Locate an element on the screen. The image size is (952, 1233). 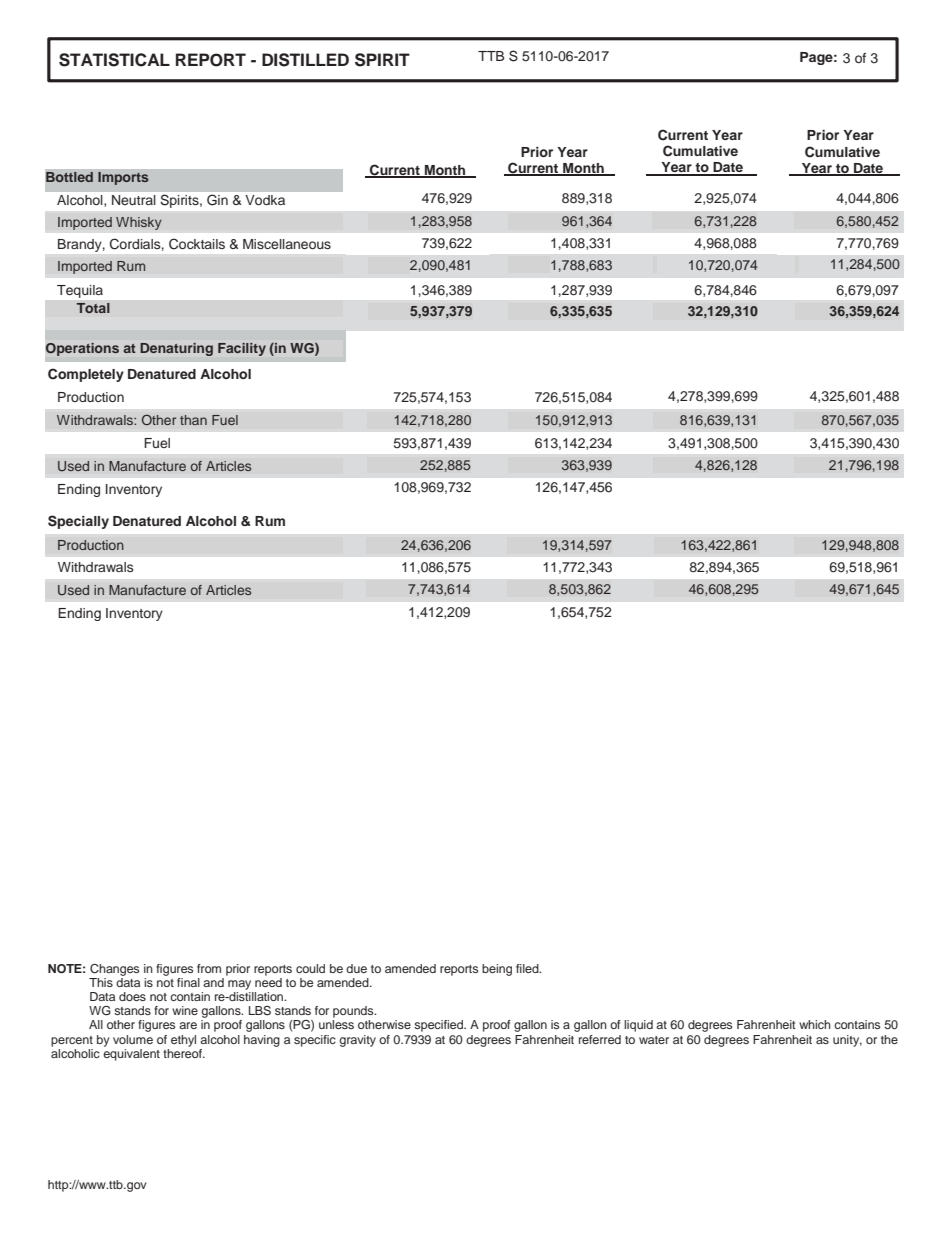
which is located at coordinates (815, 1024).
